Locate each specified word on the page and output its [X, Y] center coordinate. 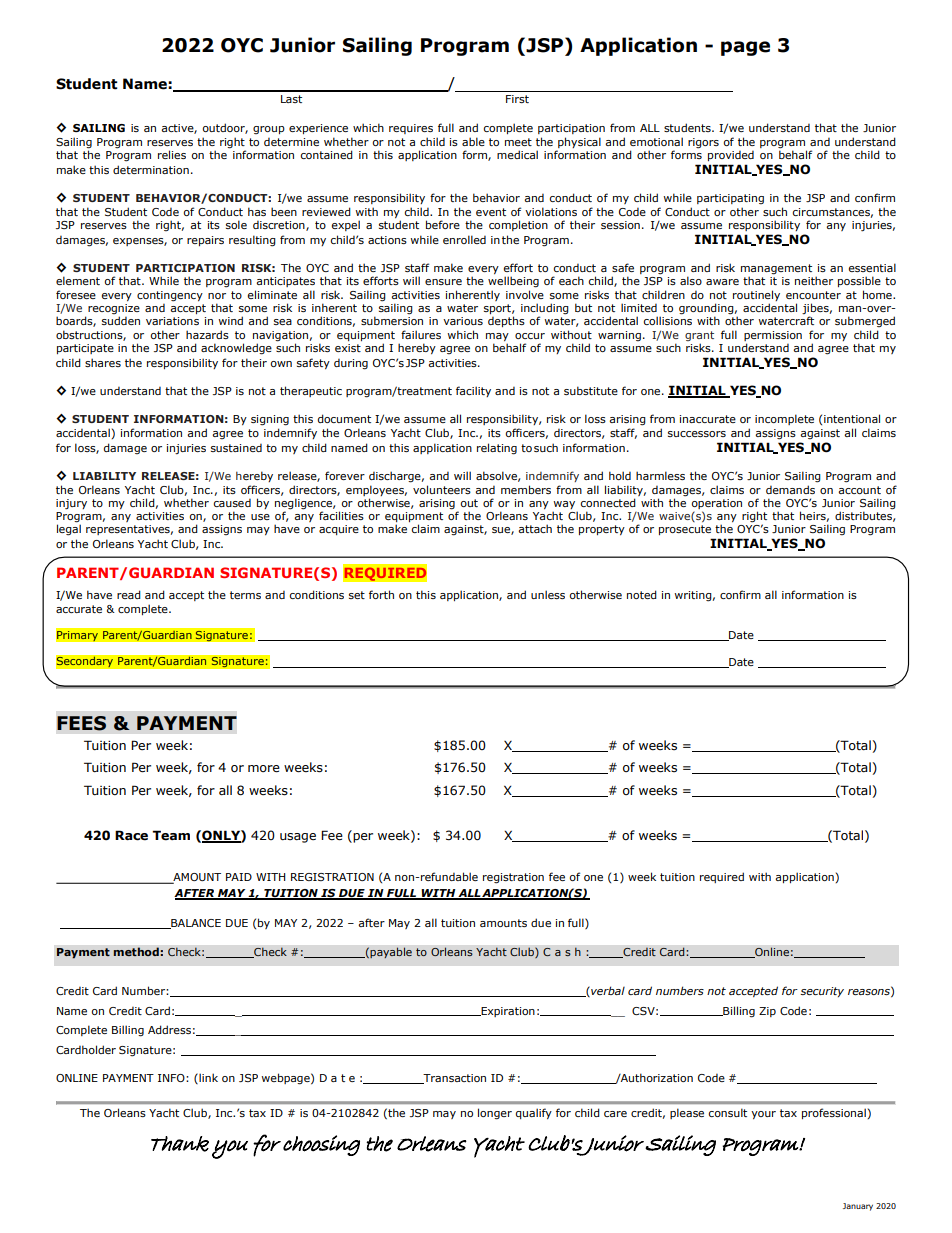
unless [548, 594]
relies [172, 154]
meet [518, 142]
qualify [534, 1113]
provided [731, 156]
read [129, 594]
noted [642, 594]
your [763, 1115]
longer [495, 1114]
